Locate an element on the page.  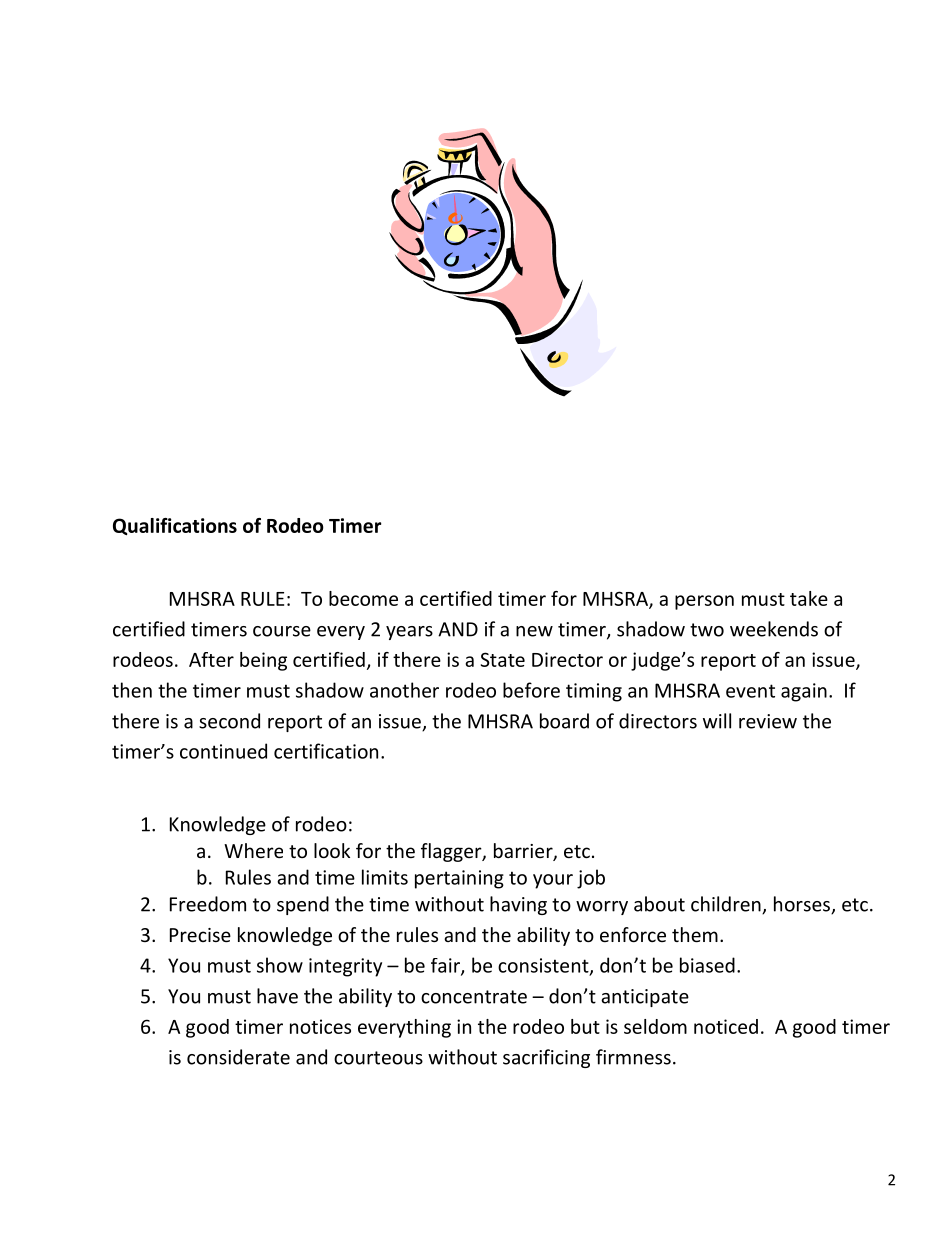
sacrificing is located at coordinates (546, 1058).
